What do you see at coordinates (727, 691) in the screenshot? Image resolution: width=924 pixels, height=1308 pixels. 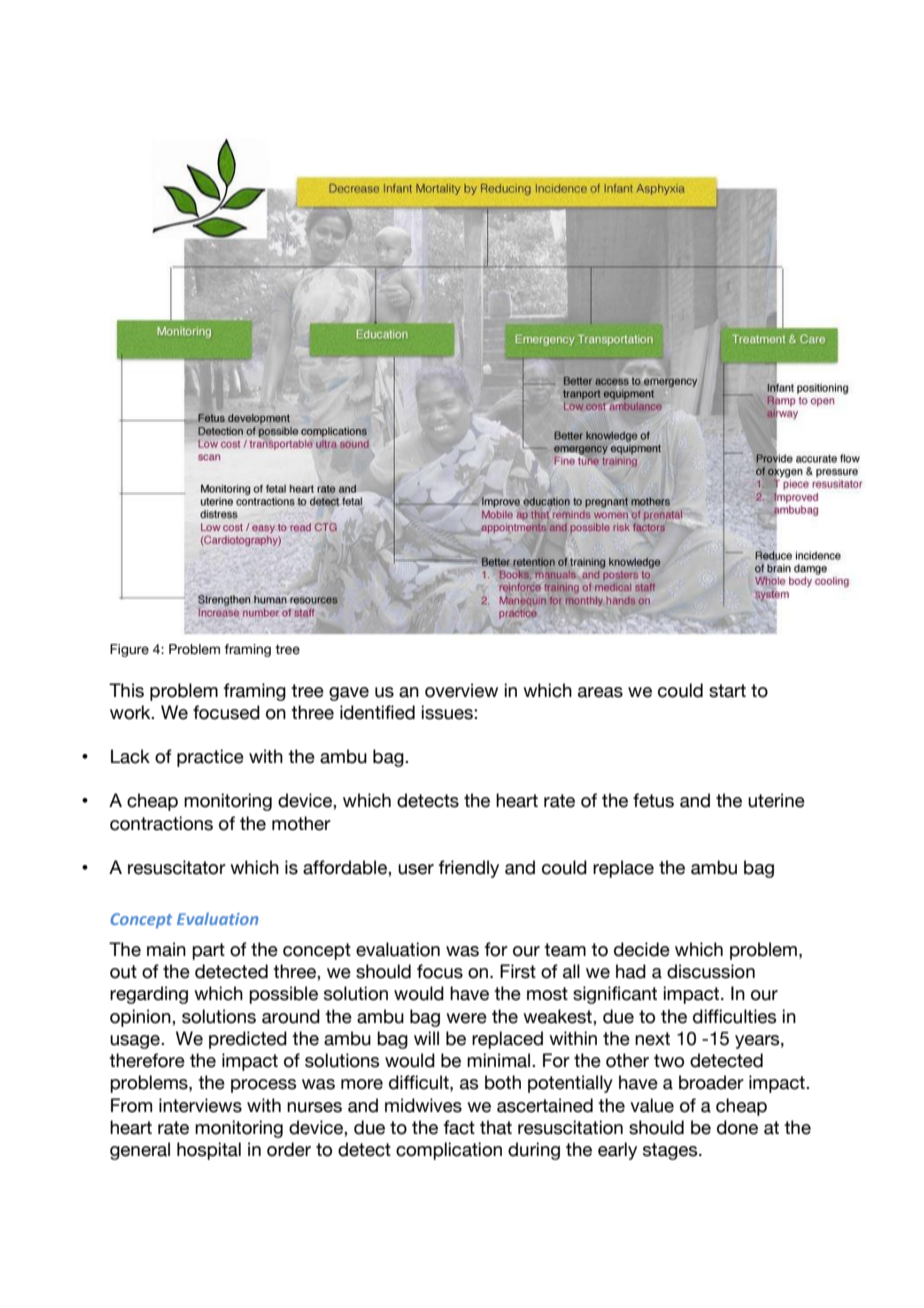 I see `start` at bounding box center [727, 691].
